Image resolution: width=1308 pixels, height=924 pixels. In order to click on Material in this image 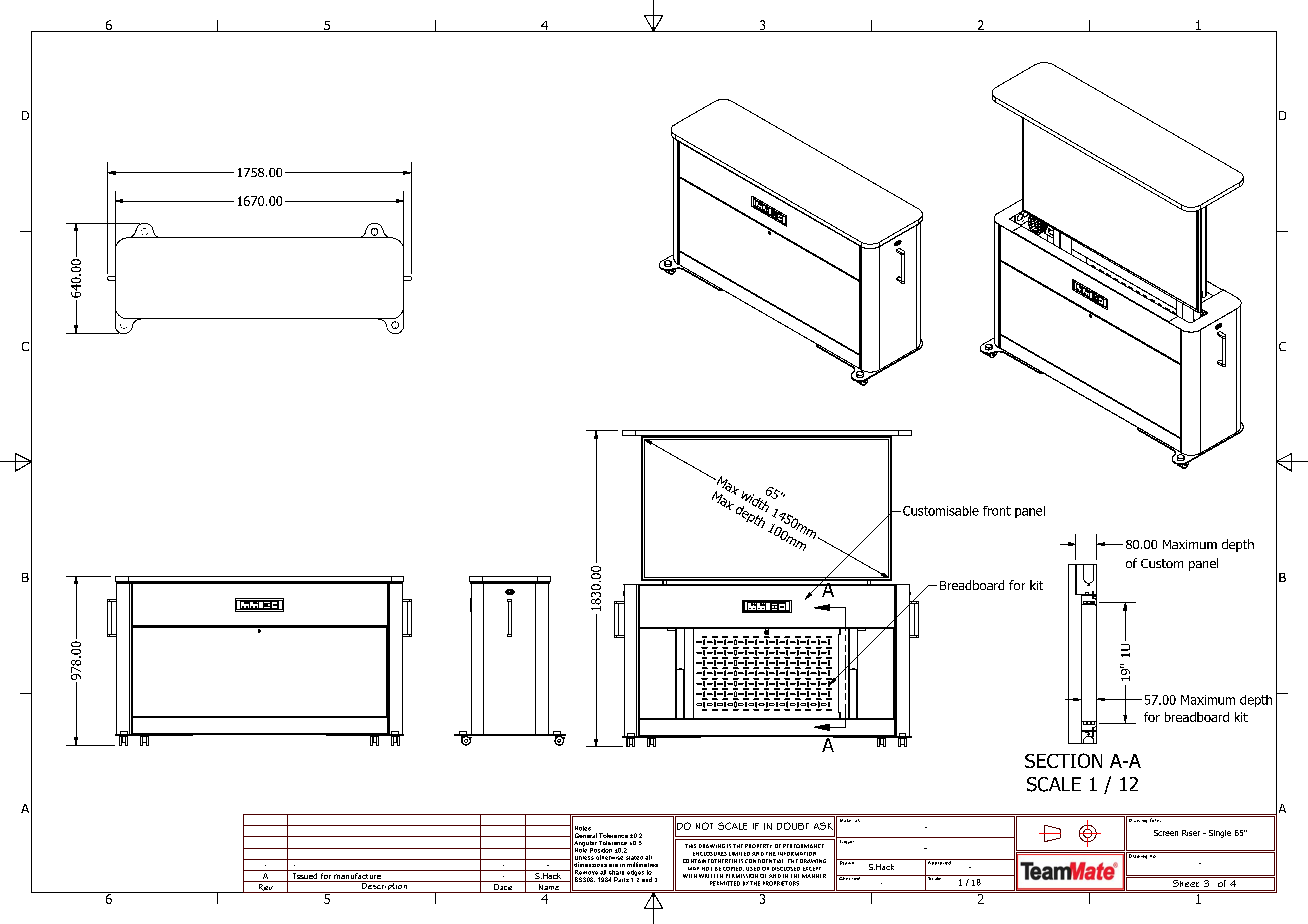, I will do `click(849, 819)`.
